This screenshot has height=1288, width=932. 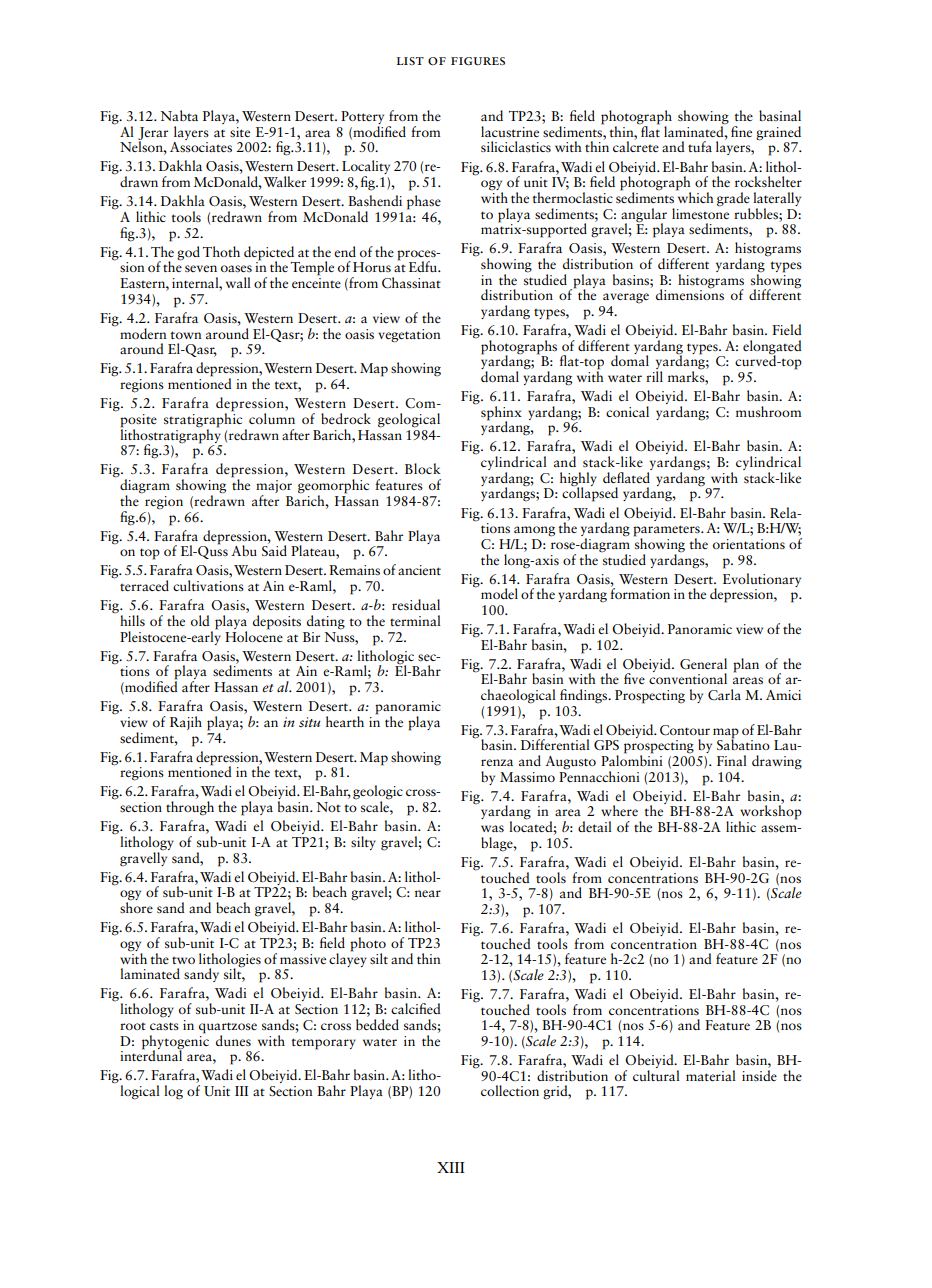 What do you see at coordinates (201, 147) in the screenshot?
I see `Associates` at bounding box center [201, 147].
